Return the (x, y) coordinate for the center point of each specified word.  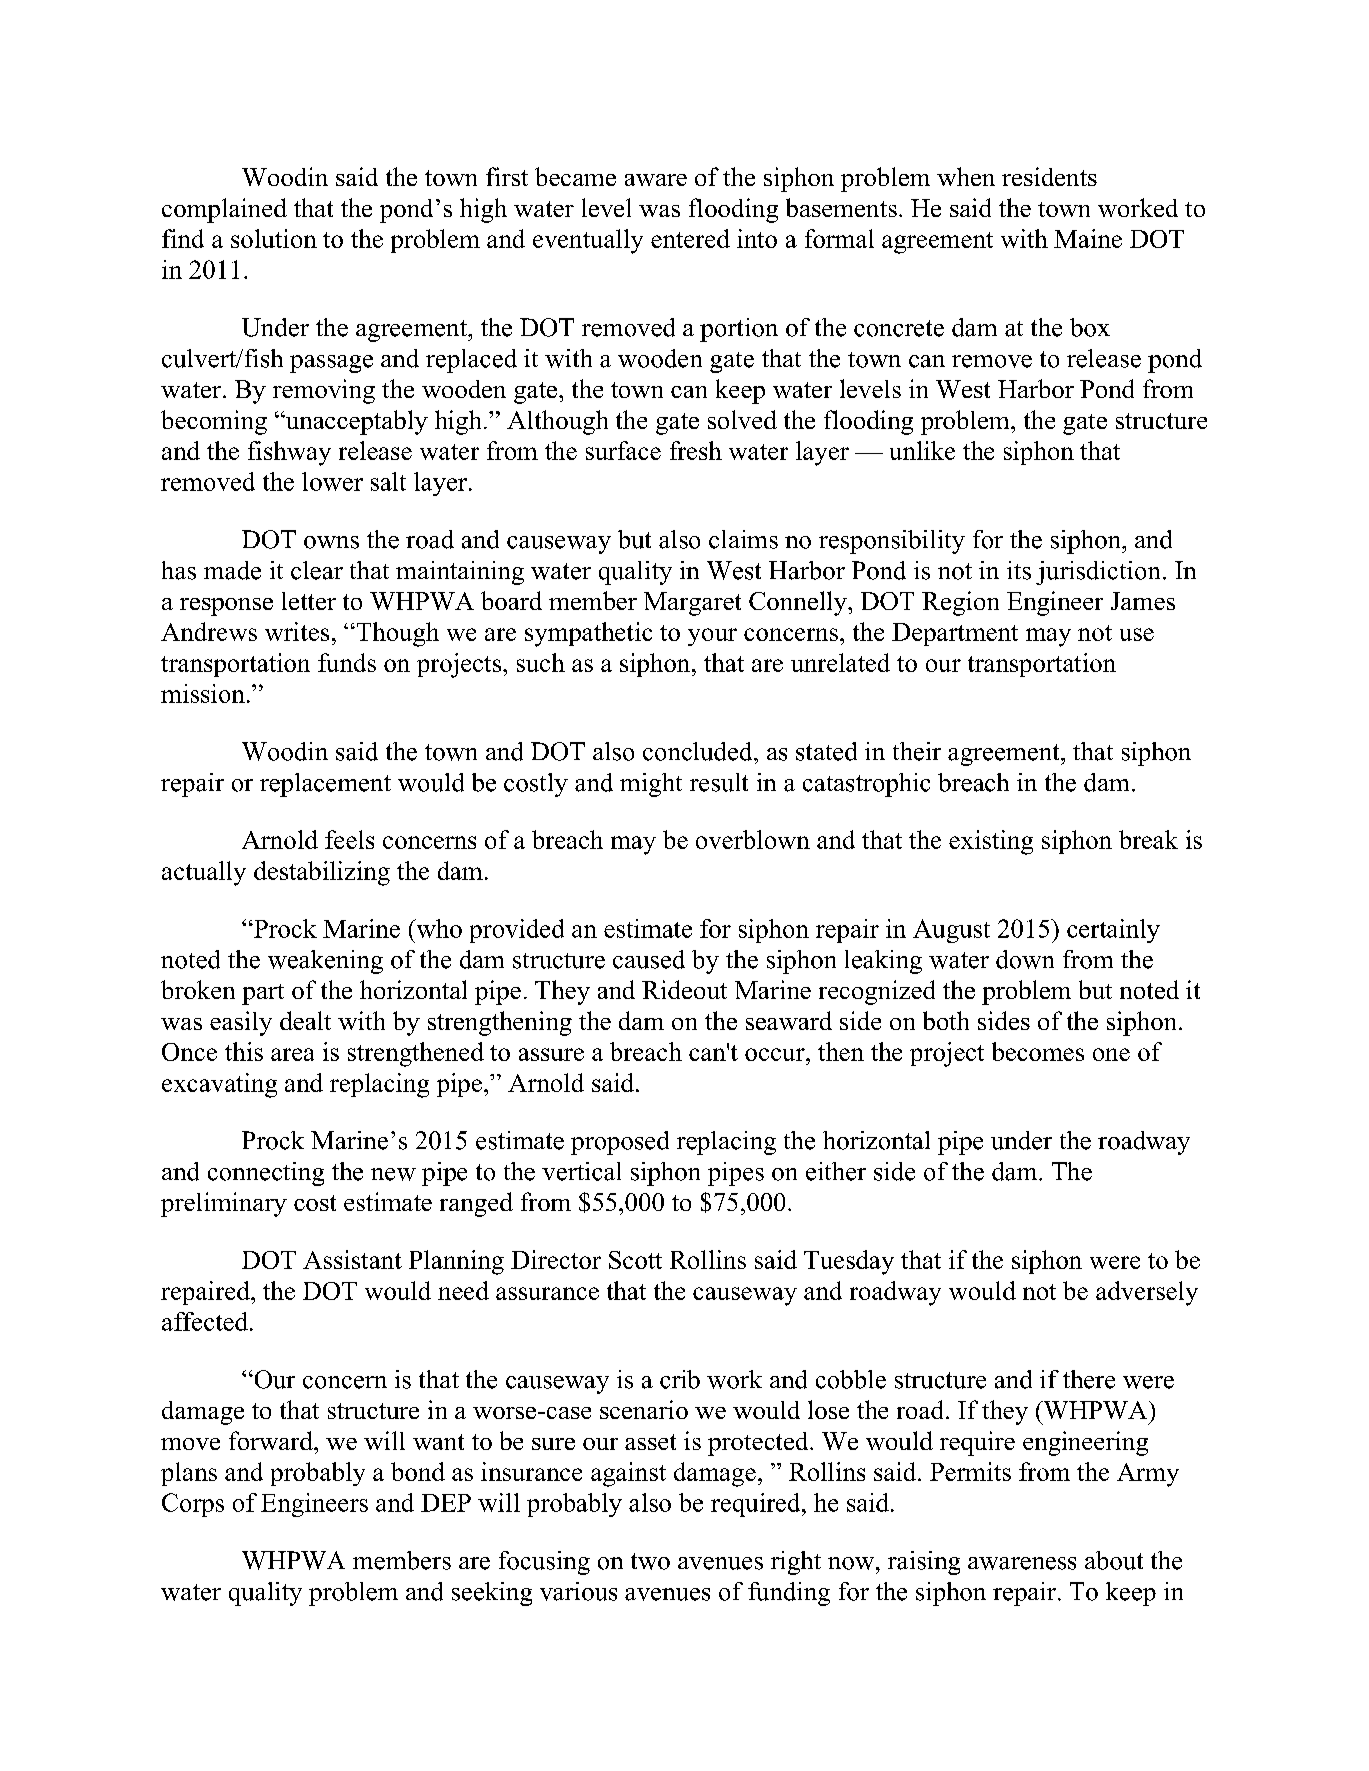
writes (297, 631)
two (650, 1561)
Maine (1088, 238)
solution (274, 238)
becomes (1038, 1051)
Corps (193, 1505)
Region (960, 603)
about (1114, 1560)
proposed (620, 1143)
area (292, 1054)
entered (690, 238)
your (712, 637)
